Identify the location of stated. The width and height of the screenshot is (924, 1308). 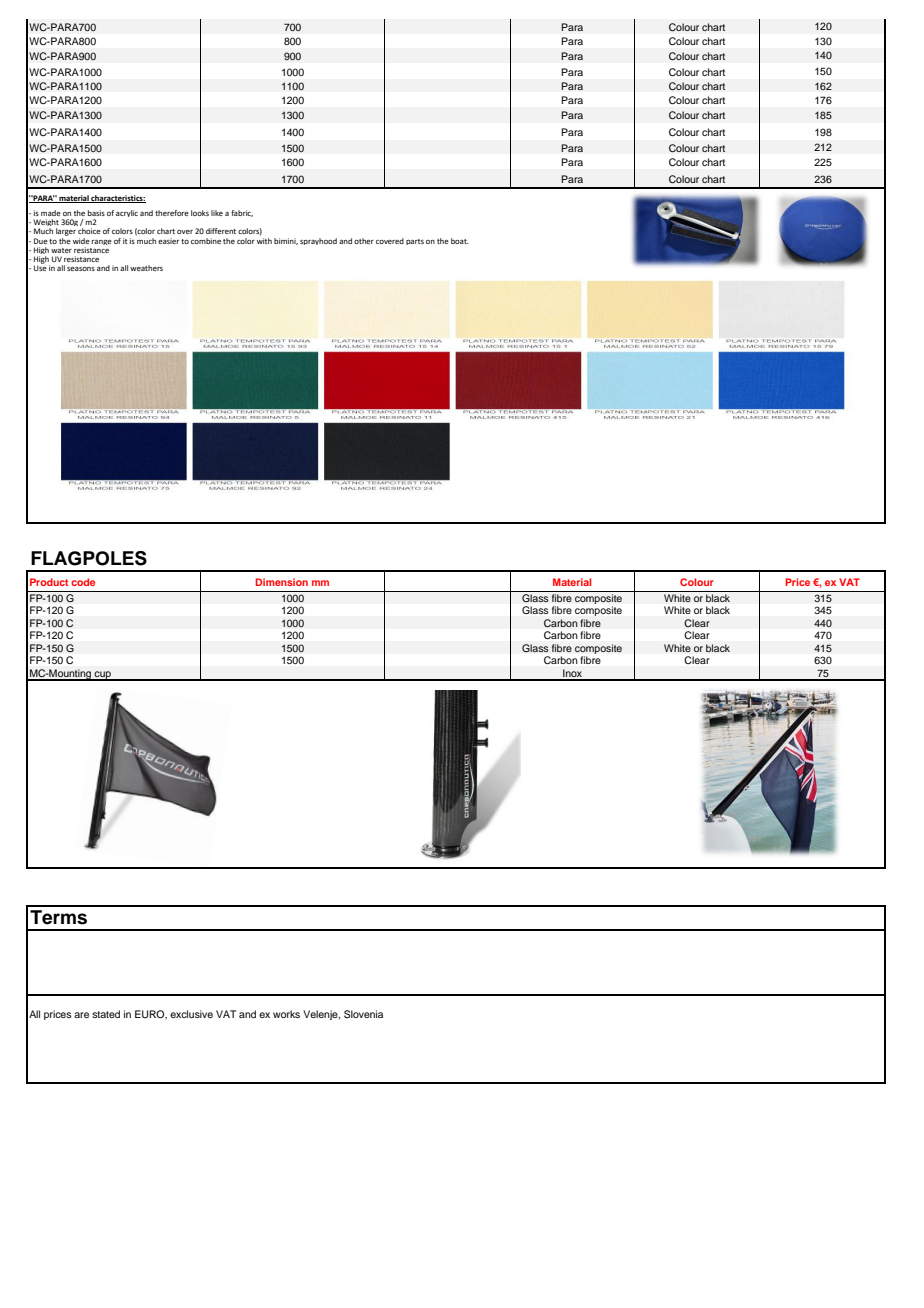
(106, 1014).
